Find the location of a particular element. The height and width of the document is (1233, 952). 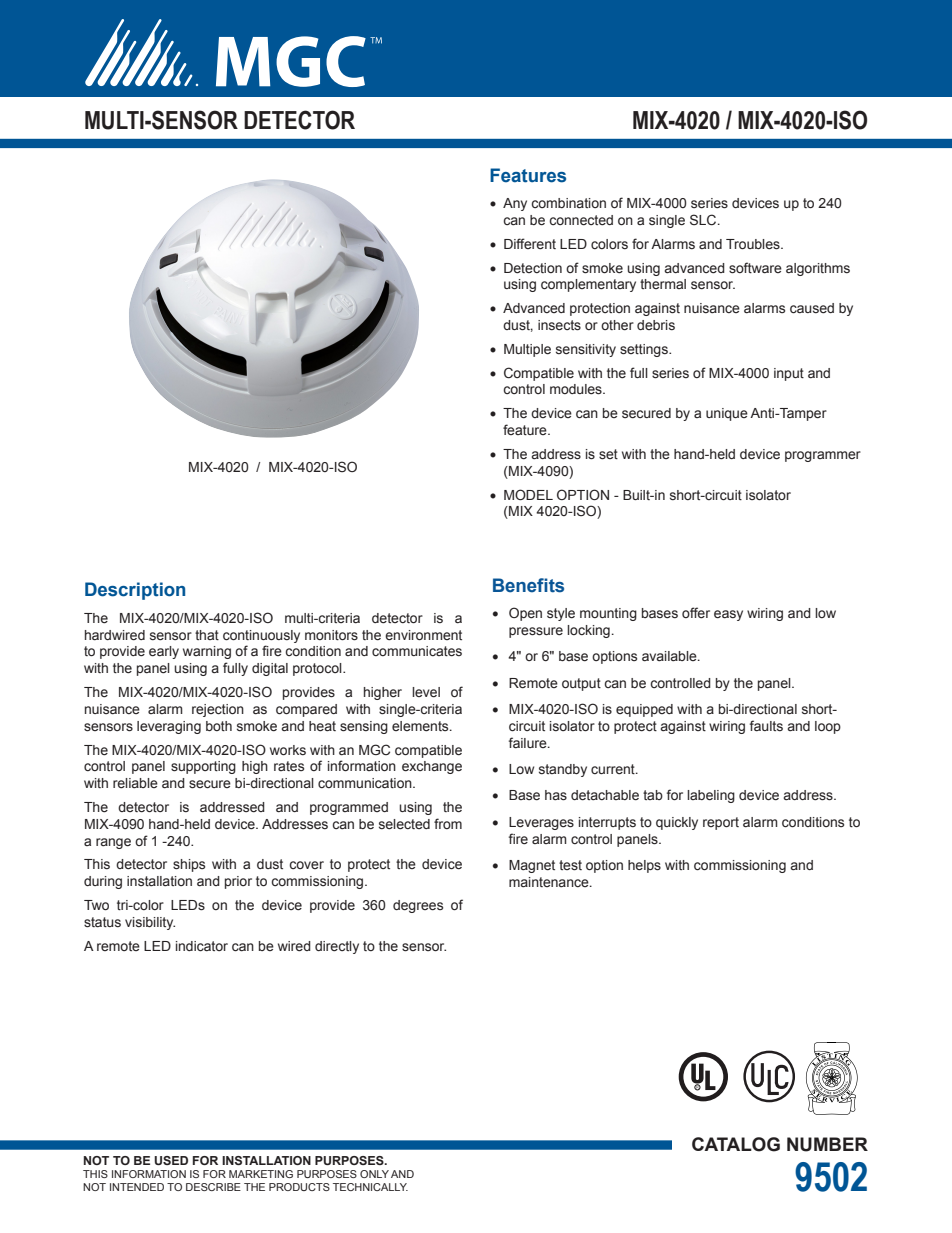

easy is located at coordinates (728, 615).
